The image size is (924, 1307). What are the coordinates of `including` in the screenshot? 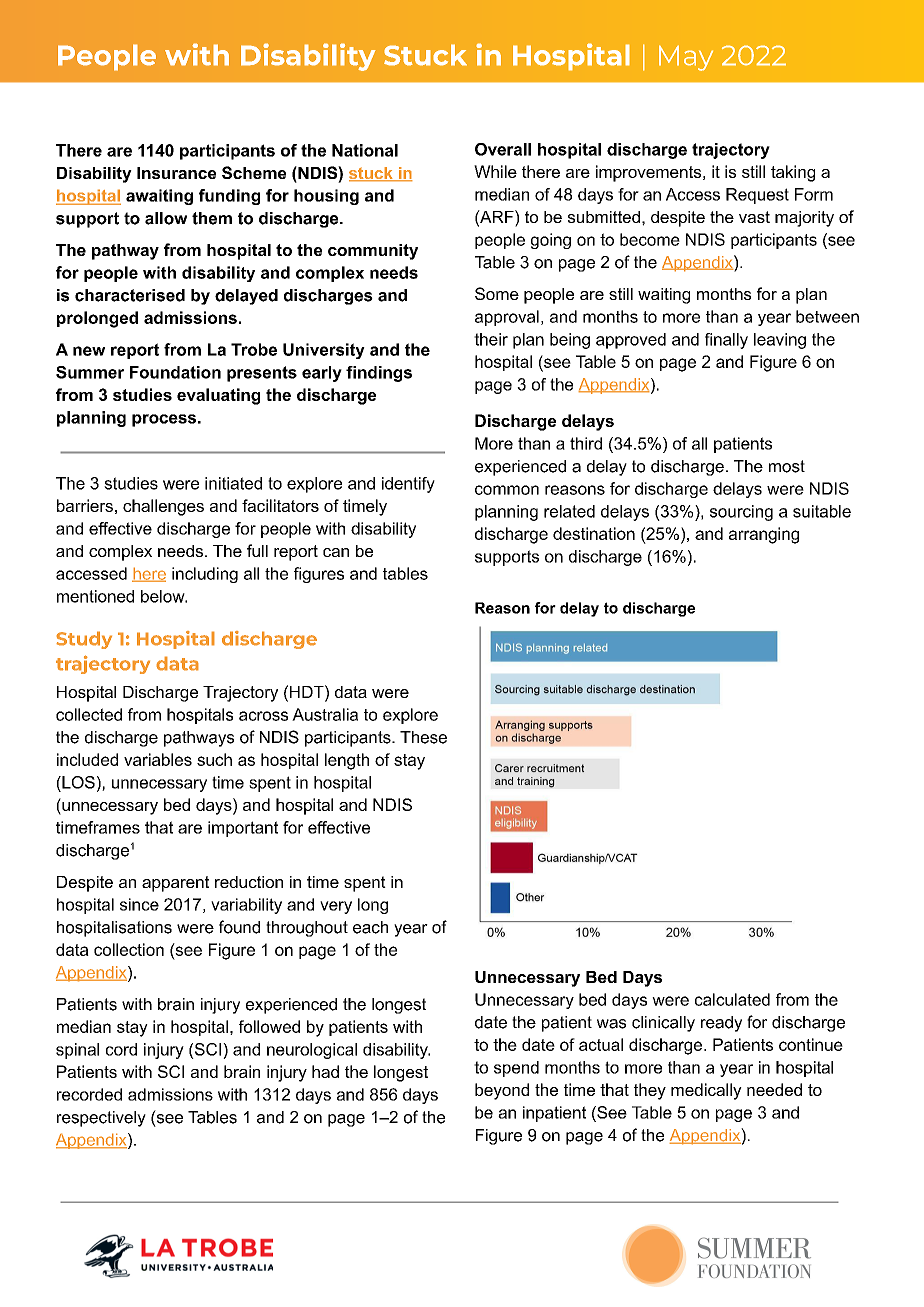 It's located at (205, 575).
